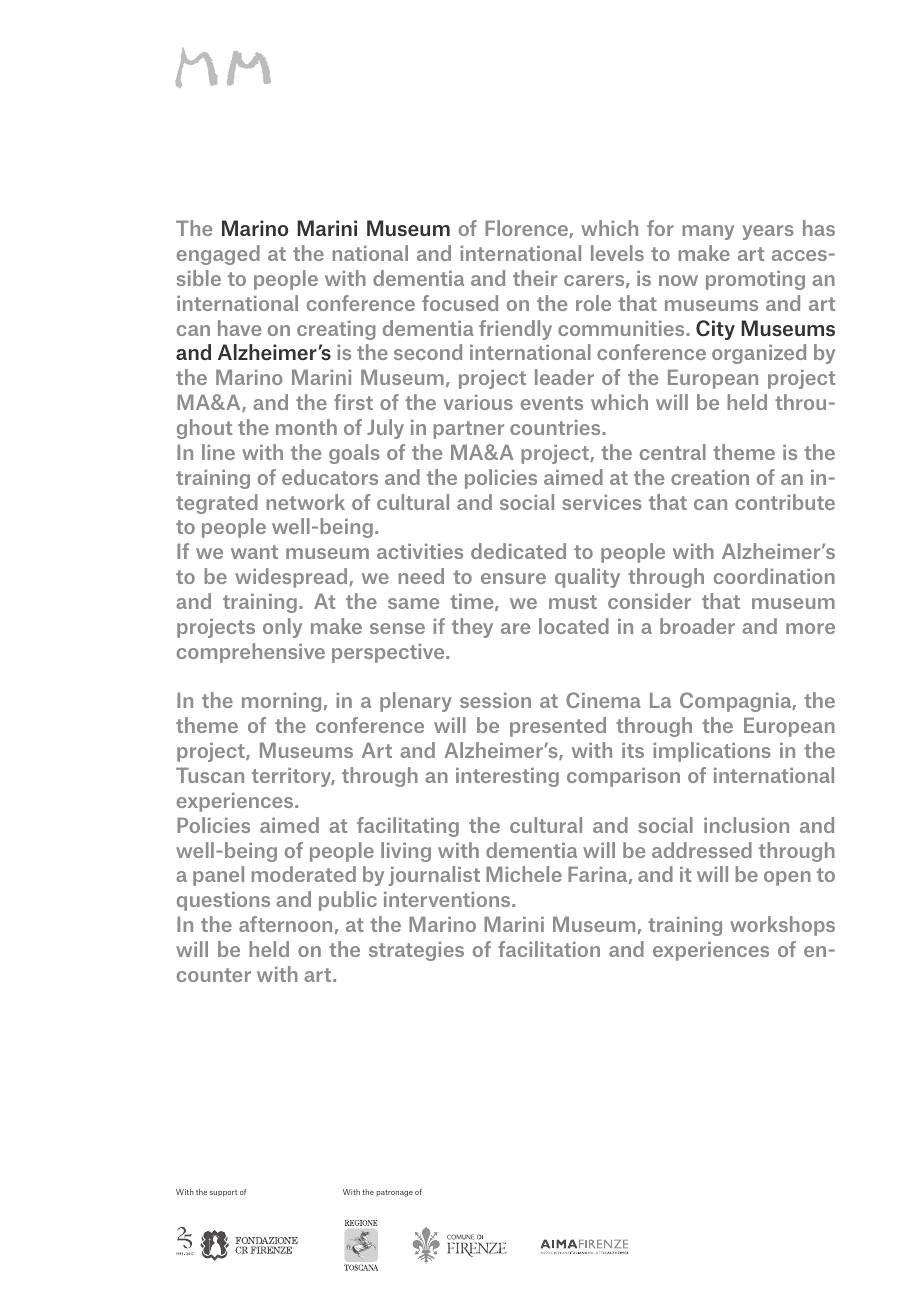 This page has height=1308, width=924. I want to click on promoting, so click(755, 280).
